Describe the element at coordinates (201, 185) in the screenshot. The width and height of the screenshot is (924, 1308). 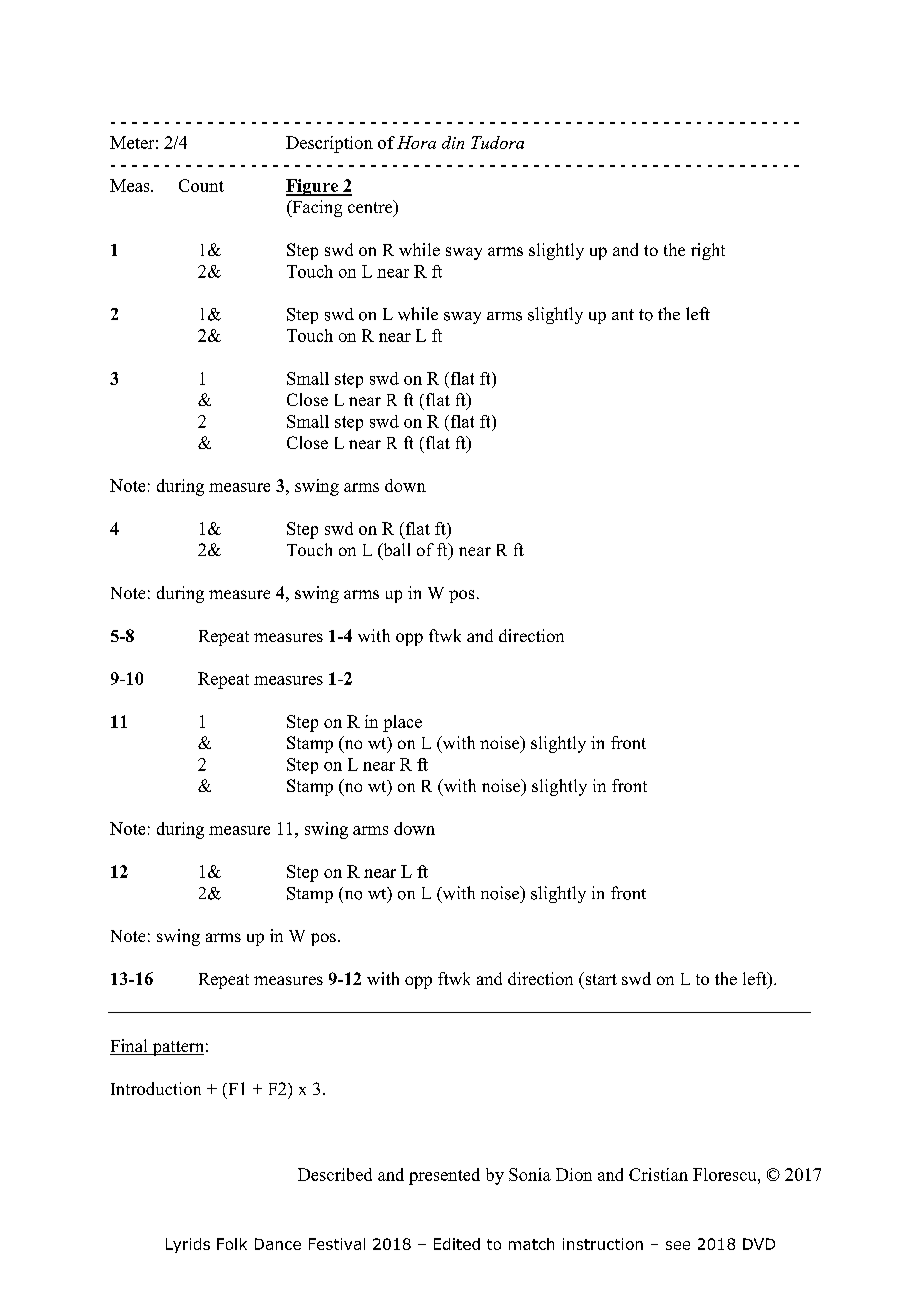
I see `Count` at that location.
